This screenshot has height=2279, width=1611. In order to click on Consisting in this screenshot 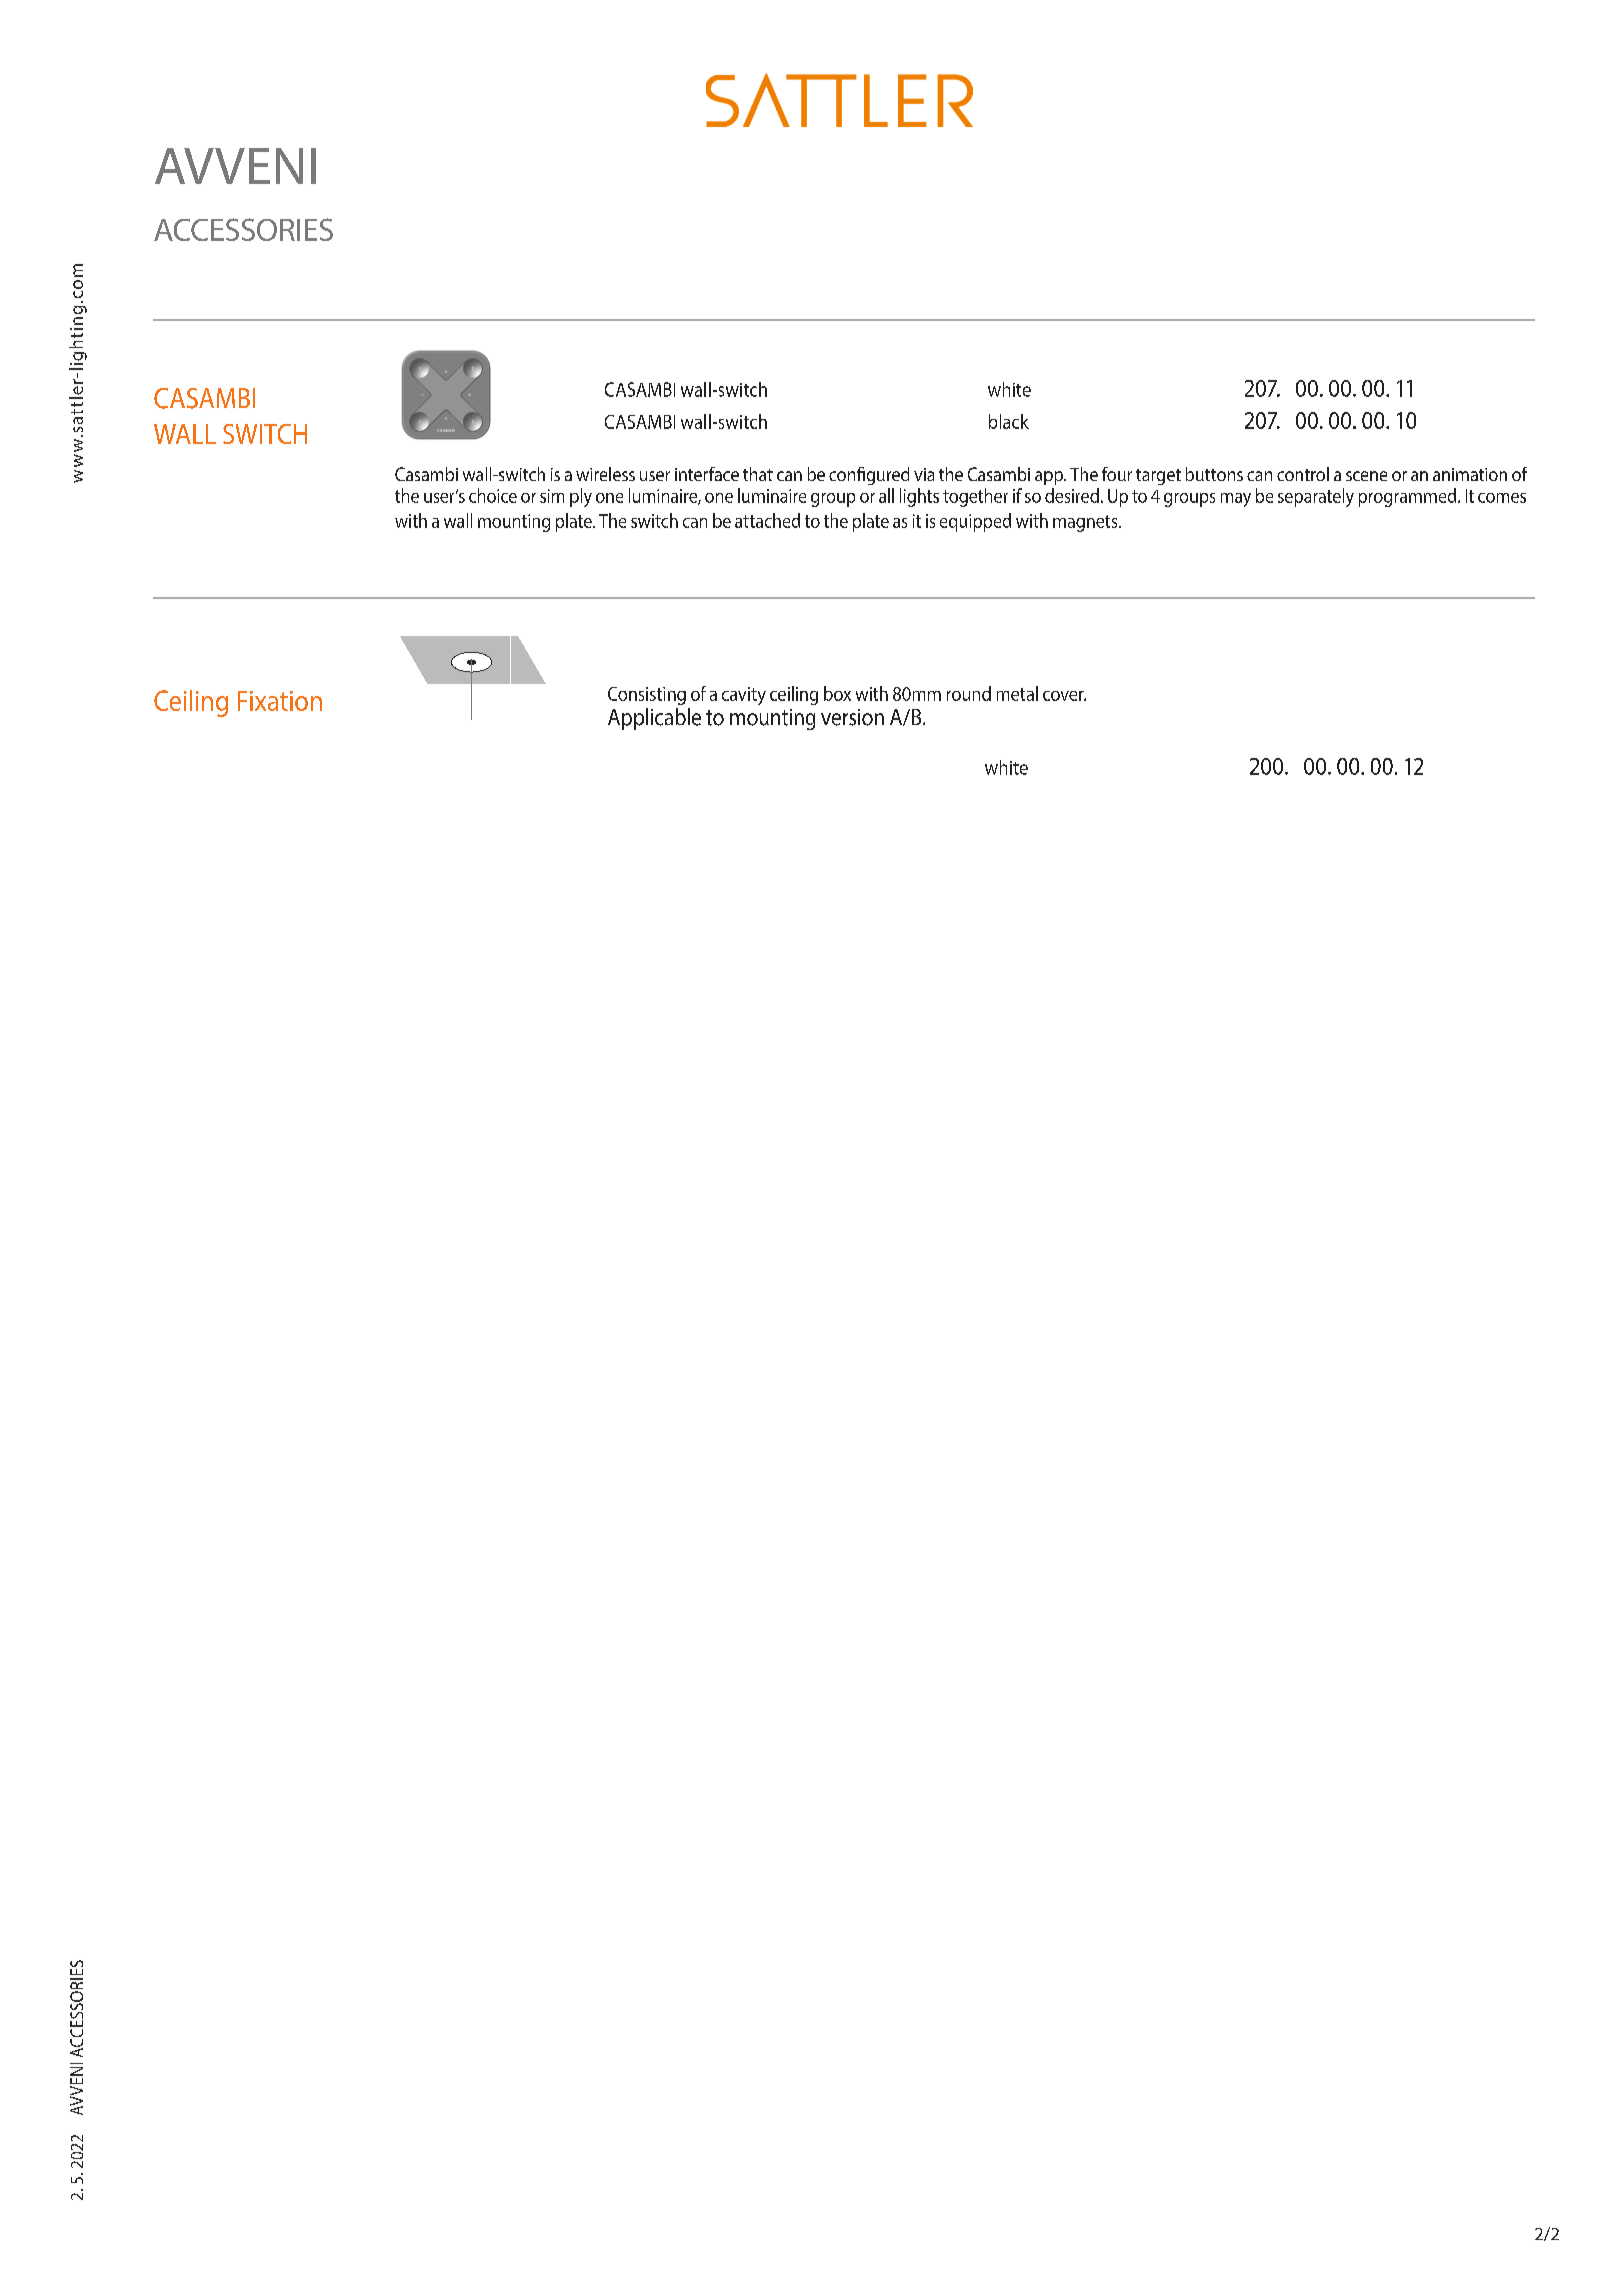, I will do `click(647, 696)`.
